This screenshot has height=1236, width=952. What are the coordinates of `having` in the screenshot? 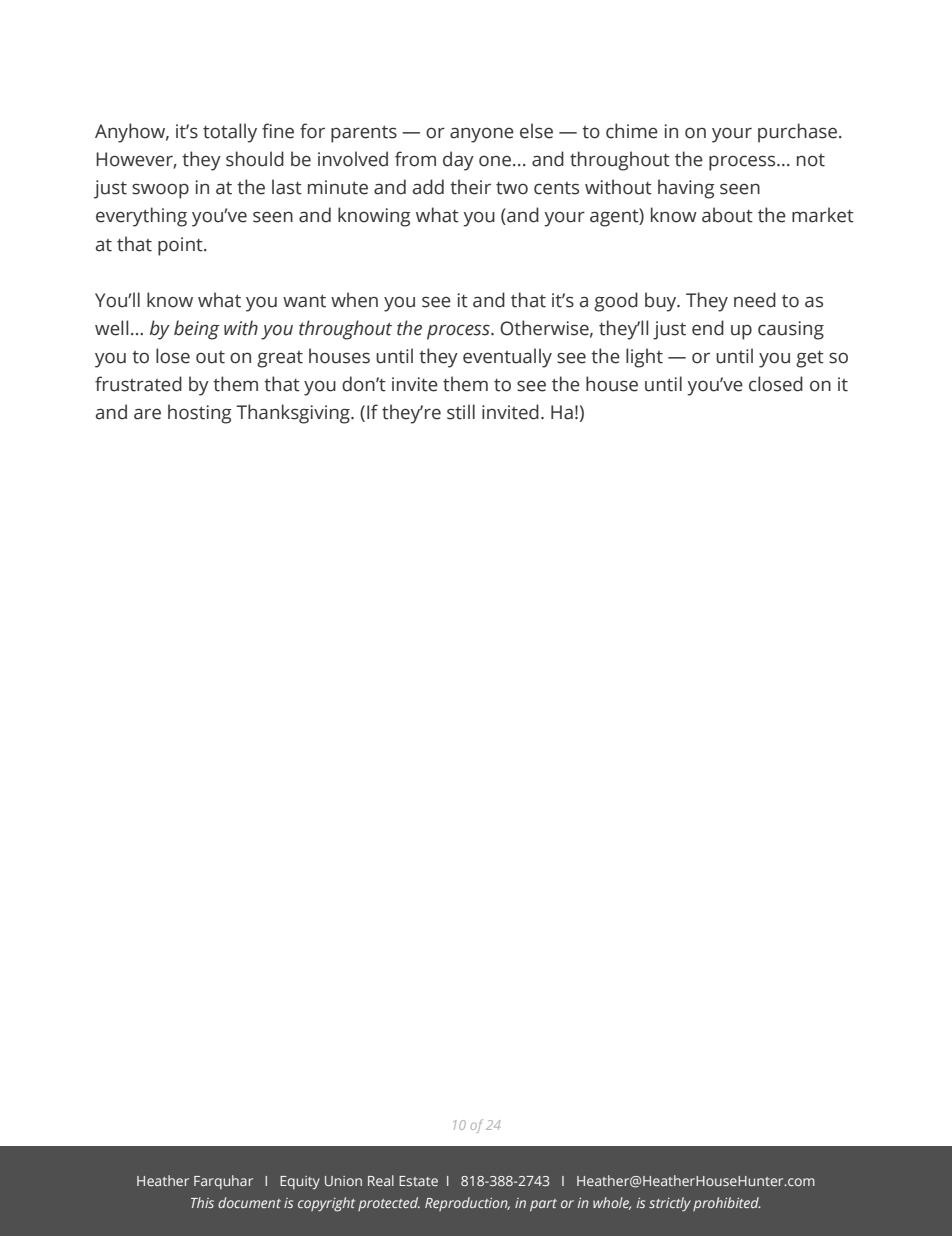 It's located at (686, 189).
